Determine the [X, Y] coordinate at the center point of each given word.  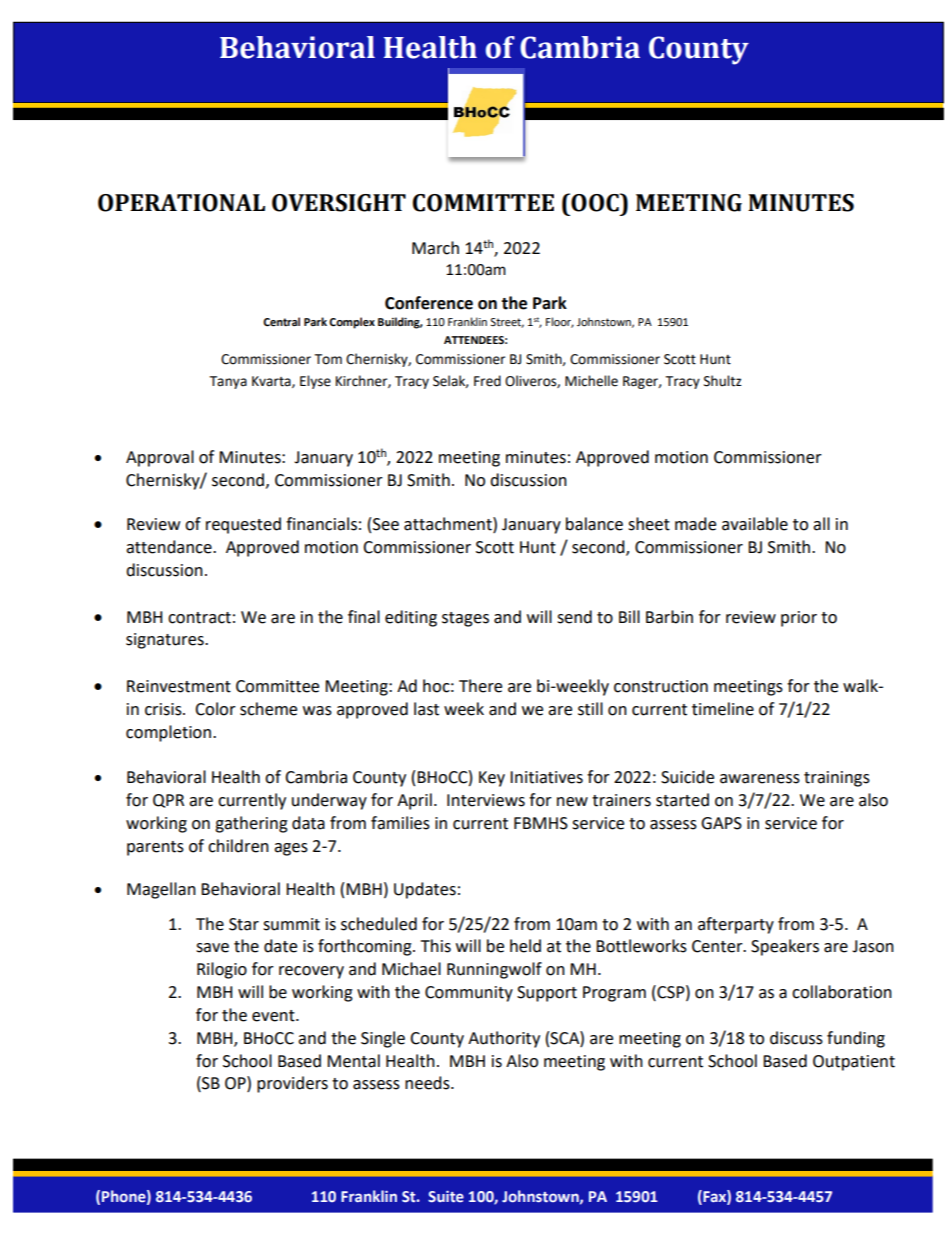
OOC [595, 202]
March [435, 248]
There [480, 686]
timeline [723, 709]
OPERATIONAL [181, 203]
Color [215, 709]
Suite [446, 1196]
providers [292, 1084]
